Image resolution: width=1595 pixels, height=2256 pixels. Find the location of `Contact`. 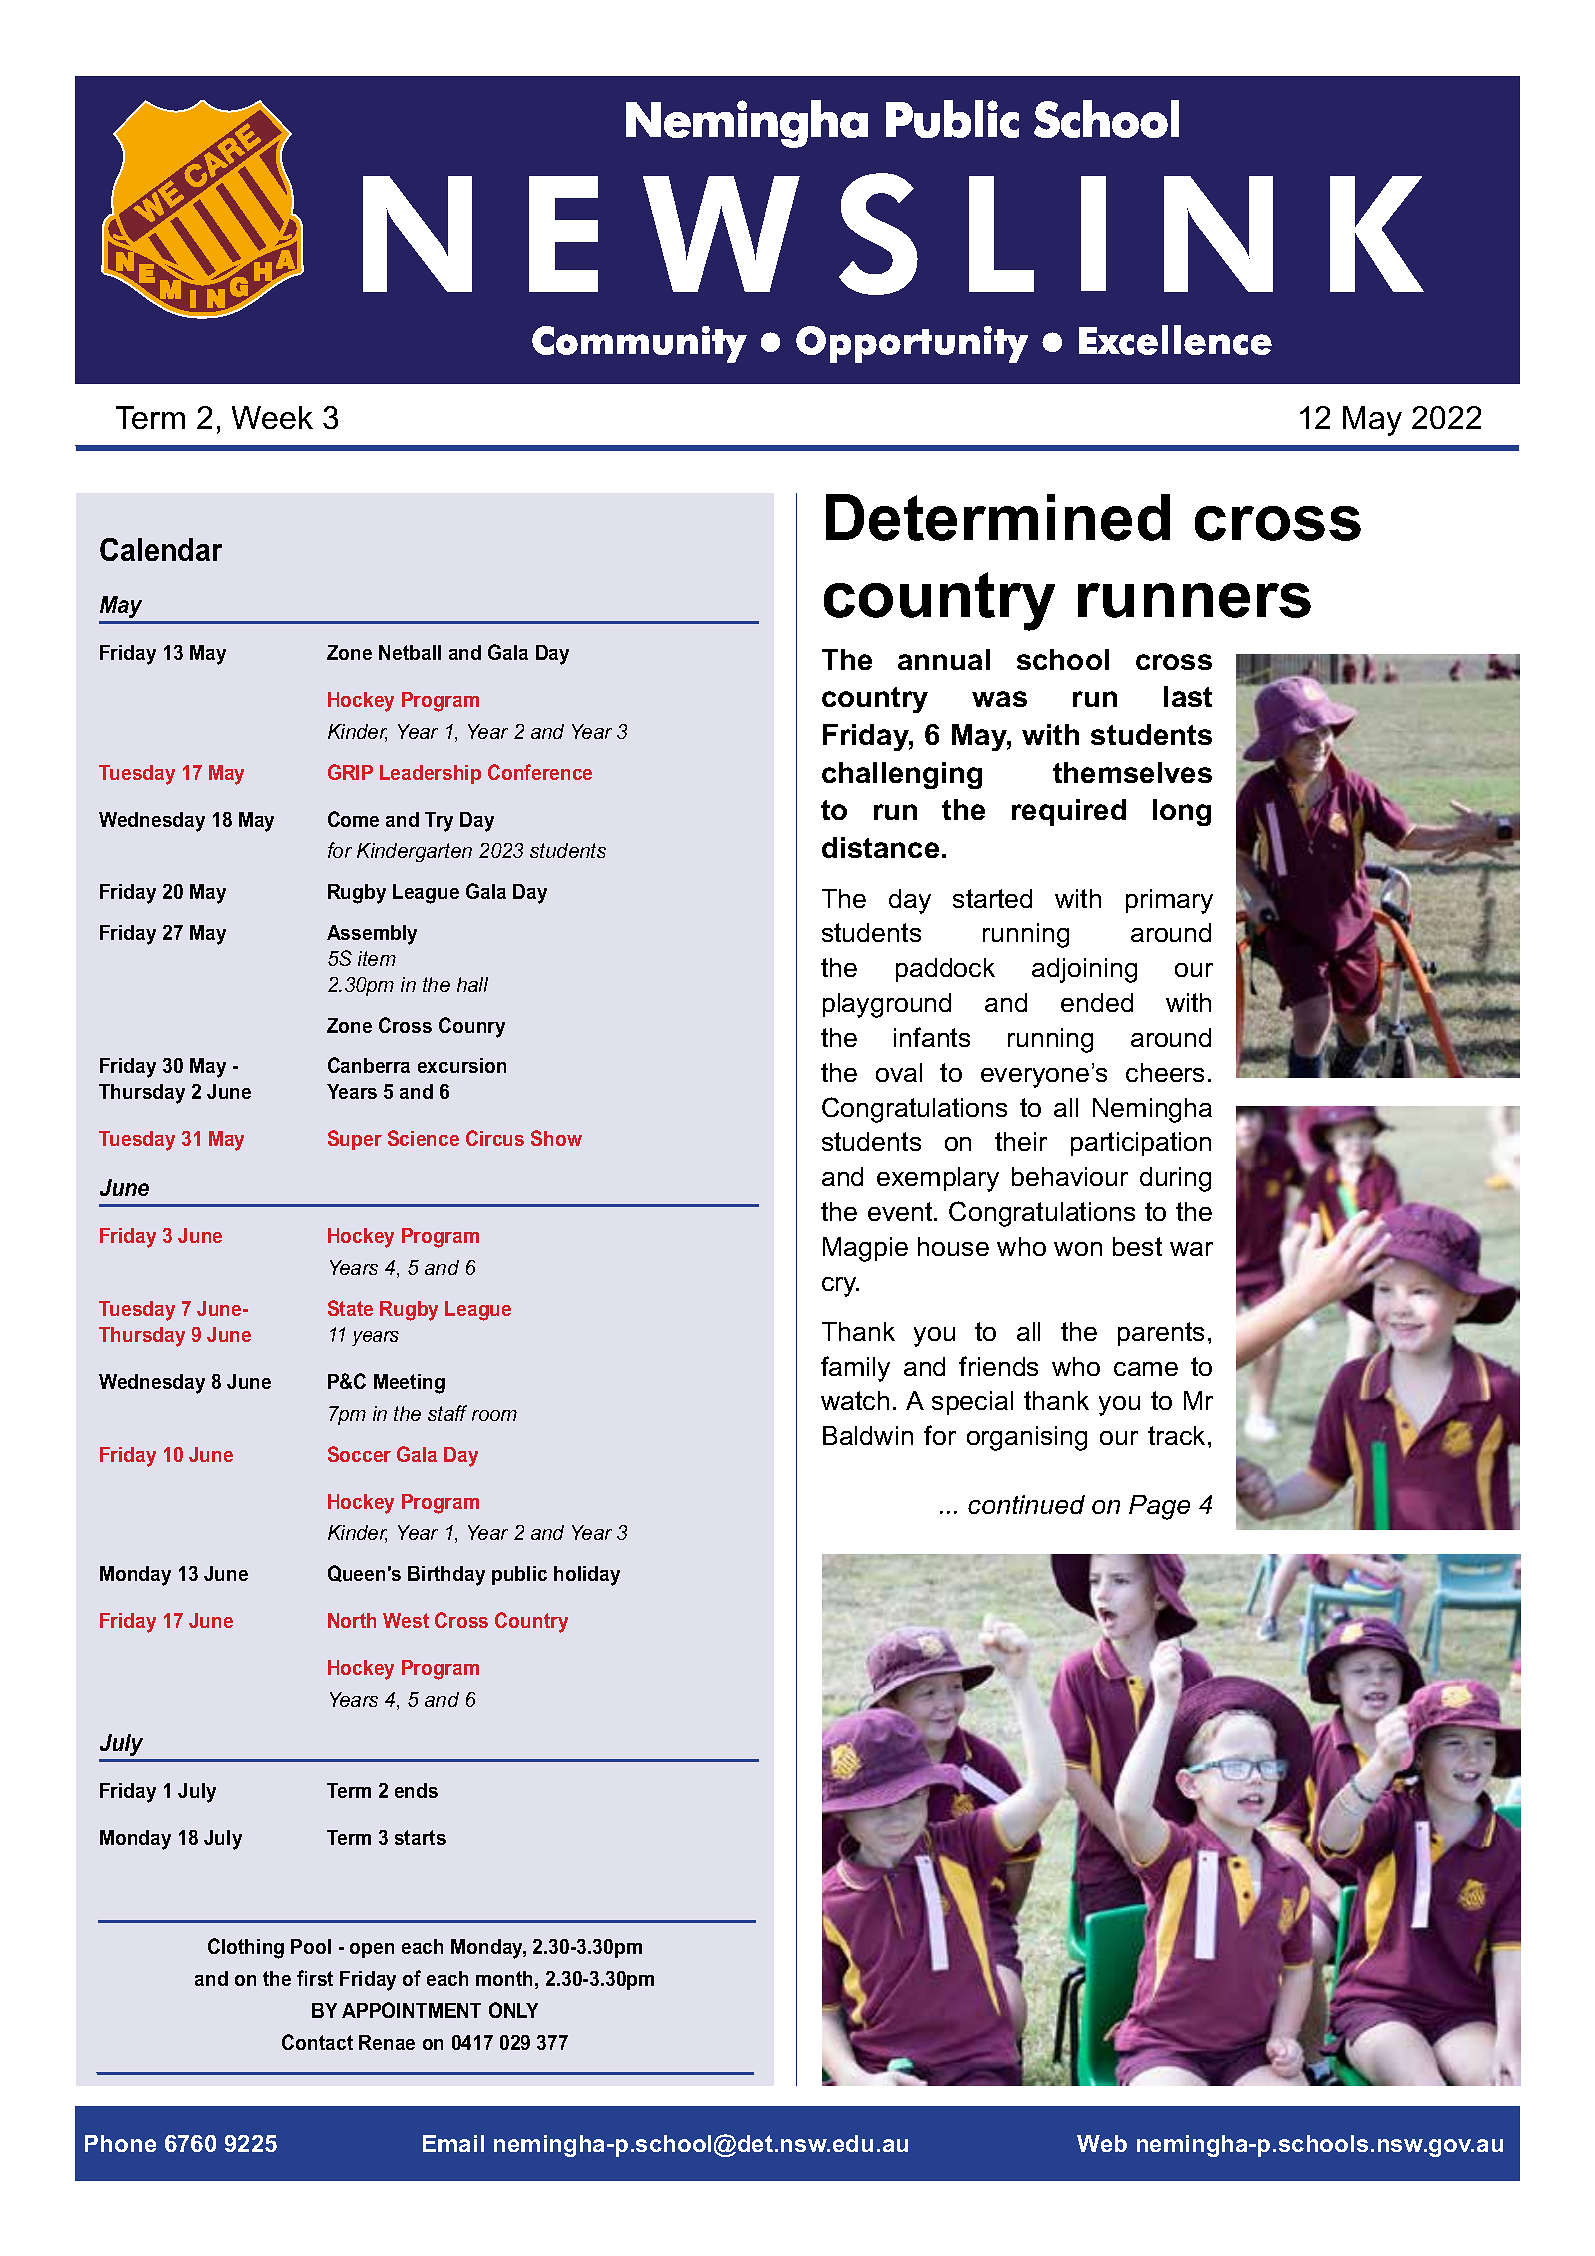

Contact is located at coordinates (317, 2042).
